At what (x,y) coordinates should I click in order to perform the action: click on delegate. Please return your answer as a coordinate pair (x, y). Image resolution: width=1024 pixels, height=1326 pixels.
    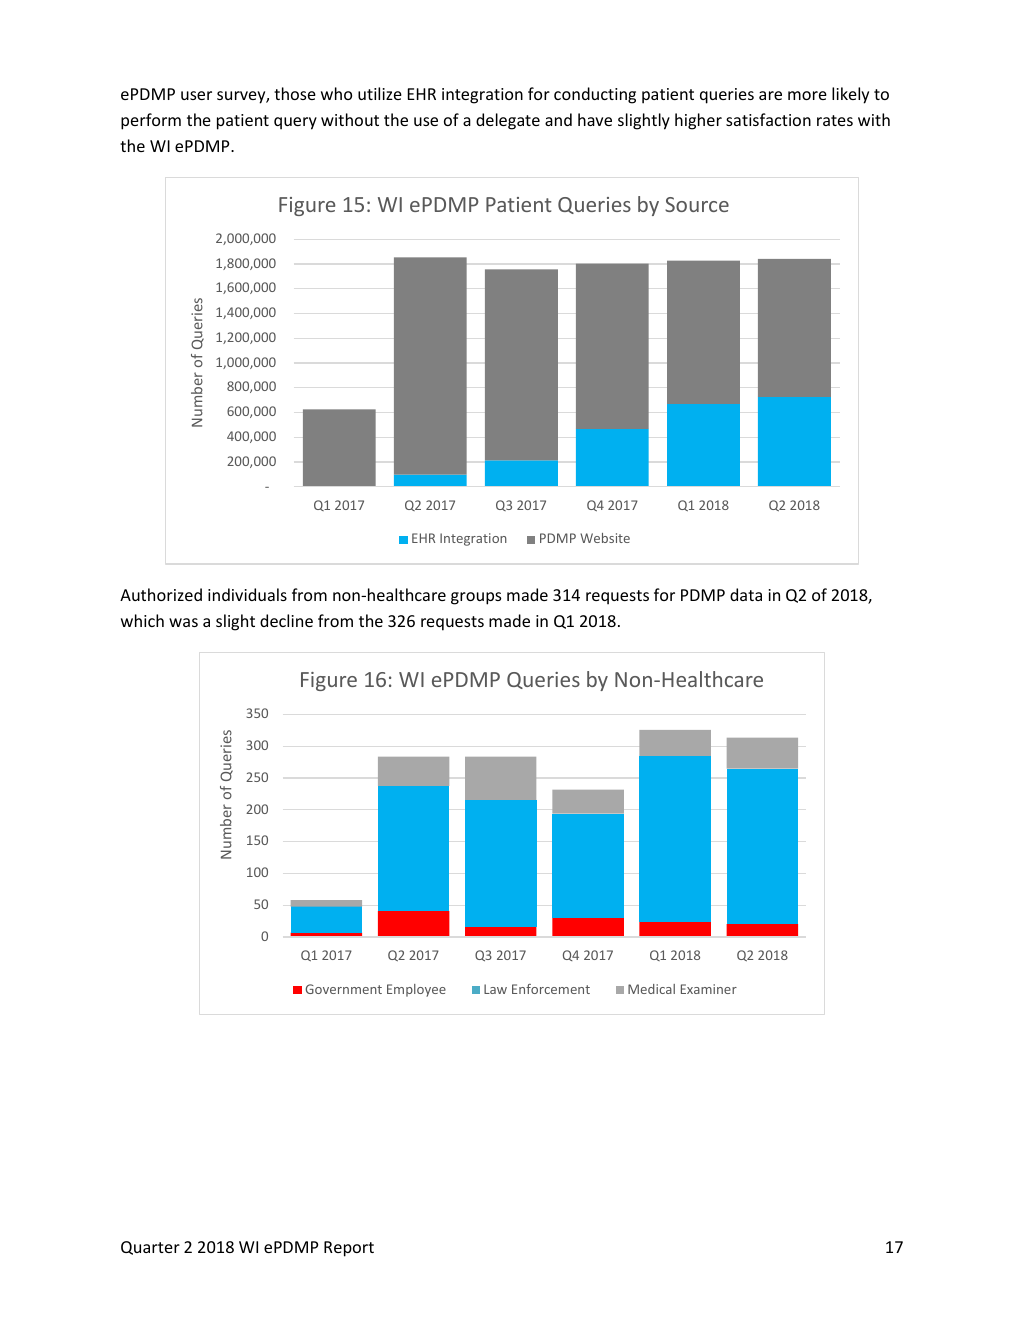
    Looking at the image, I should click on (508, 121).
